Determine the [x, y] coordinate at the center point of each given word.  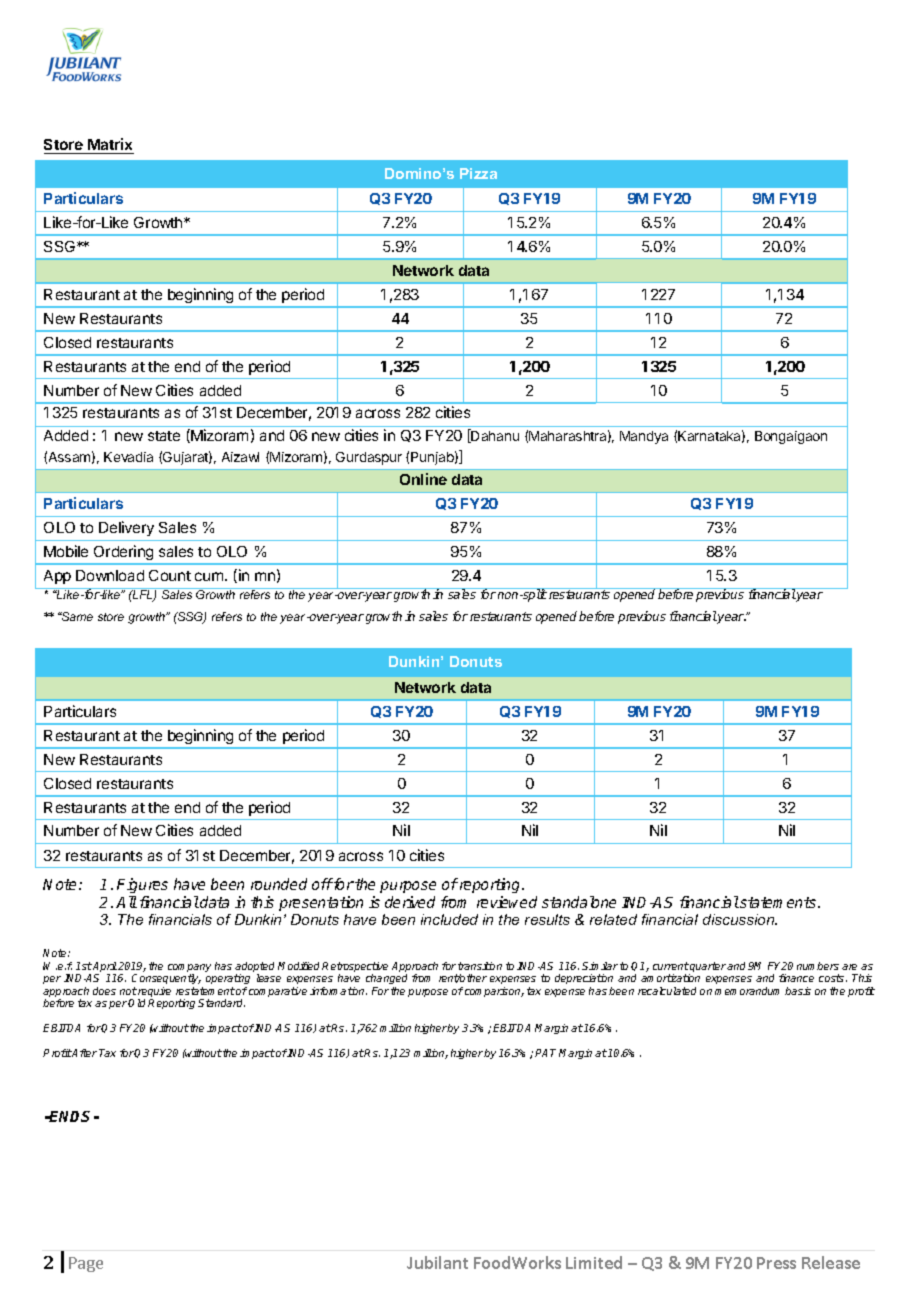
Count [170, 575]
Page [86, 1264]
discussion [740, 919]
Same [76, 616]
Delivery [126, 528]
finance [796, 978]
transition [480, 966]
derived [410, 902]
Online [423, 479]
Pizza [478, 173]
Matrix [110, 146]
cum [209, 576]
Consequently [166, 979]
